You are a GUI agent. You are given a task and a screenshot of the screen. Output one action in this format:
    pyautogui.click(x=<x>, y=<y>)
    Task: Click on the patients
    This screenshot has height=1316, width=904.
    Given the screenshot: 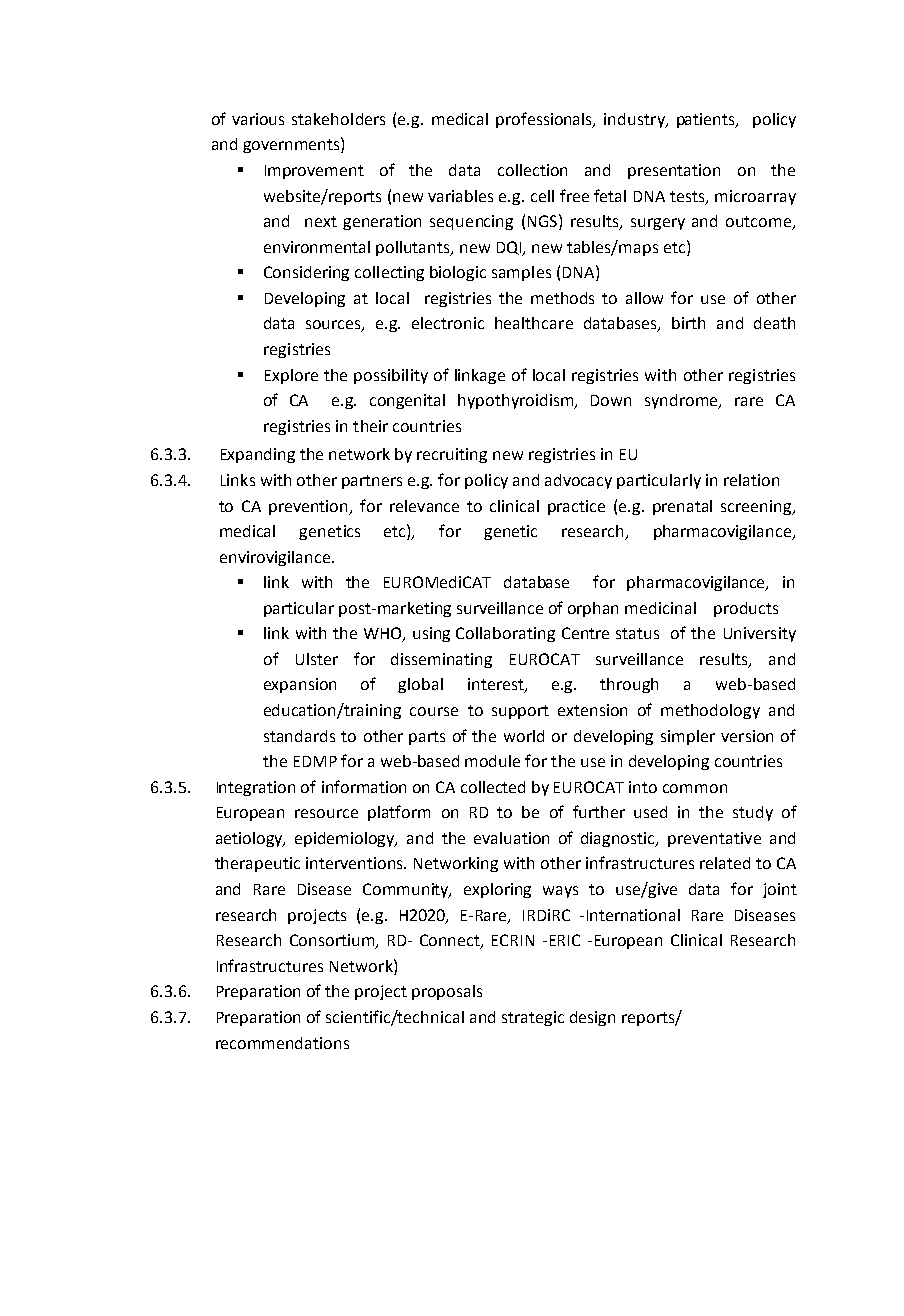 What is the action you would take?
    pyautogui.click(x=707, y=120)
